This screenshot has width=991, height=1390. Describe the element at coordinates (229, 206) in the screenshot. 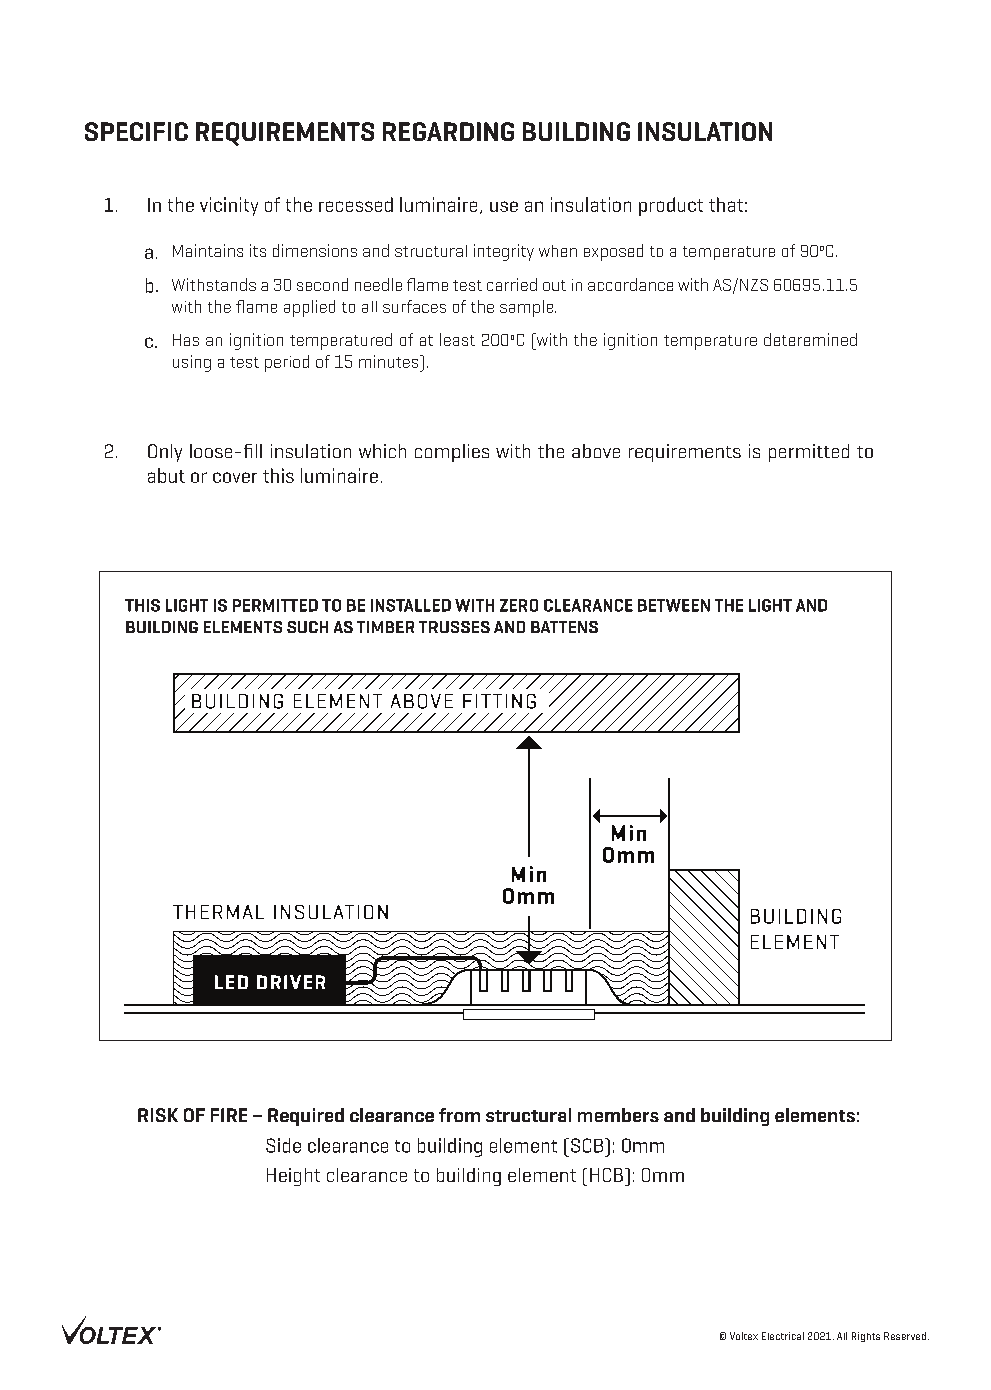

I see `vicinity` at that location.
